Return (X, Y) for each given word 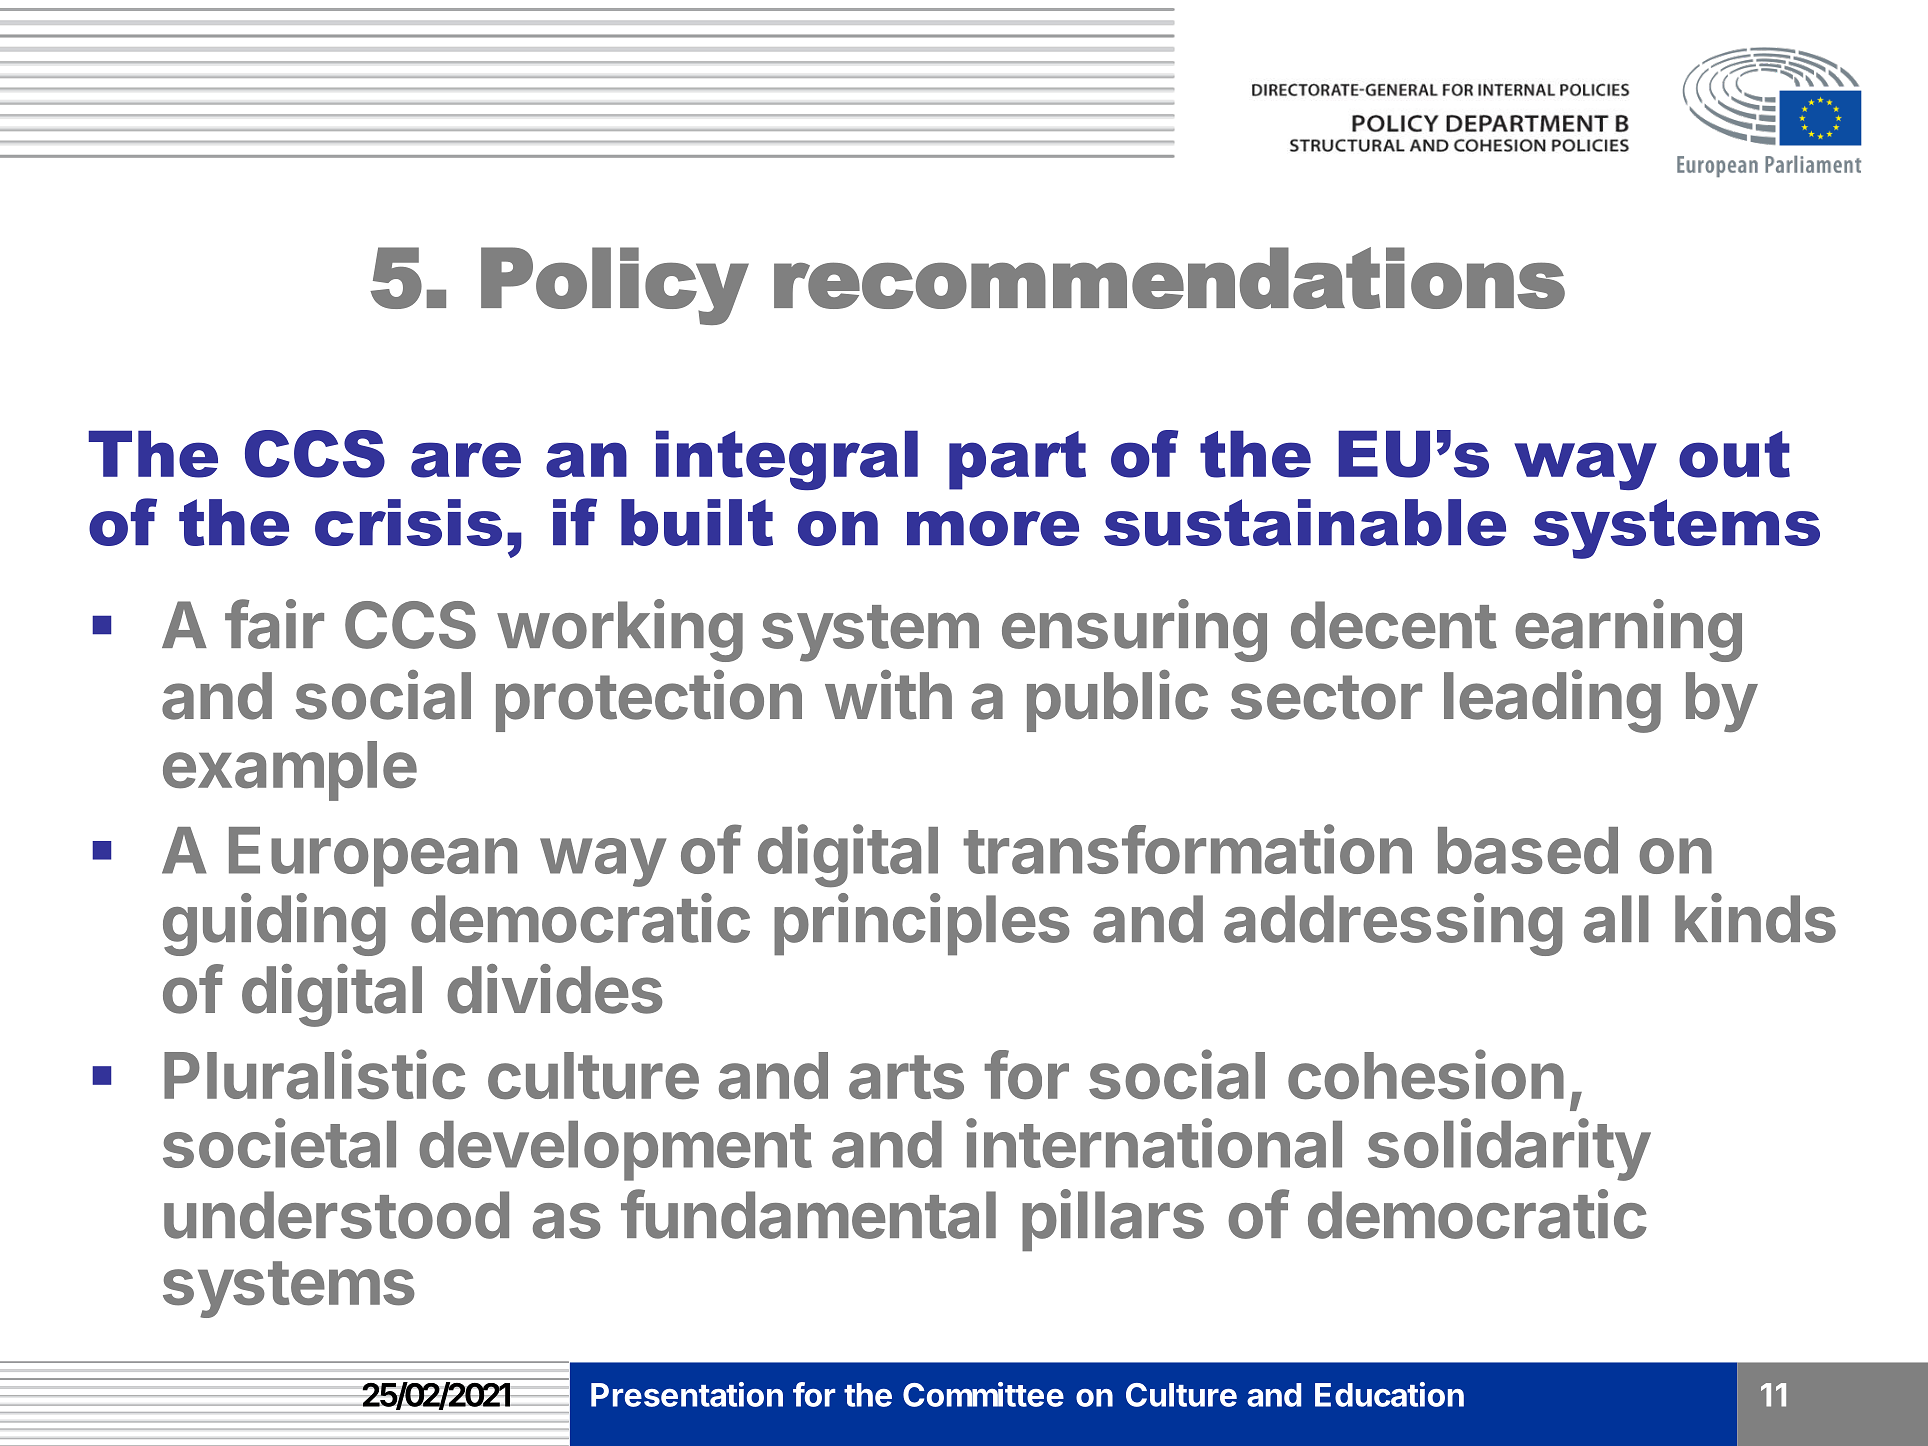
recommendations (1169, 278)
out (1734, 454)
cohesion (1426, 1075)
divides (554, 989)
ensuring (1134, 630)
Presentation (687, 1394)
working (620, 630)
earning (1628, 630)
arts (906, 1077)
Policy (615, 286)
